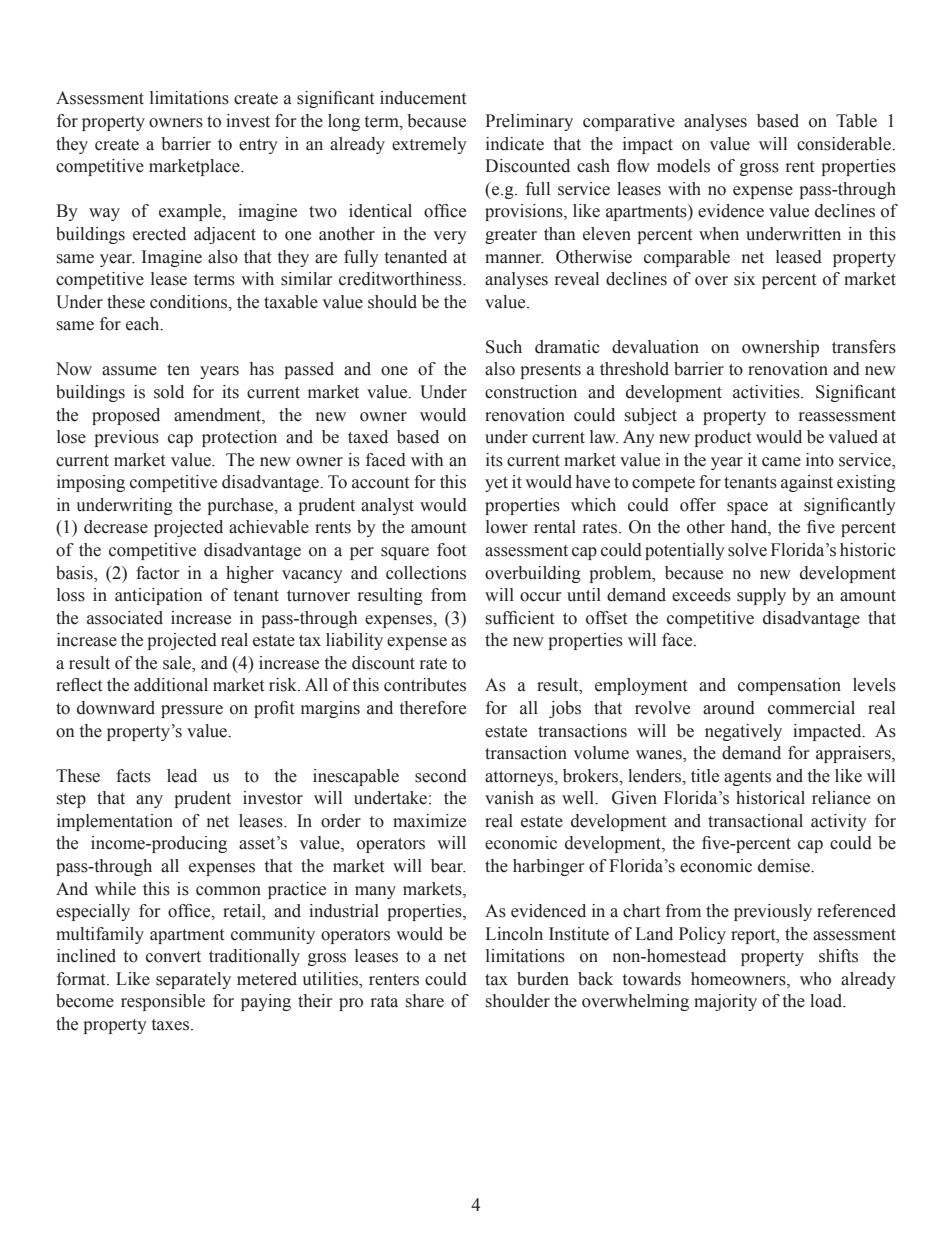  Describe the element at coordinates (192, 711) in the screenshot. I see `pressure` at that location.
